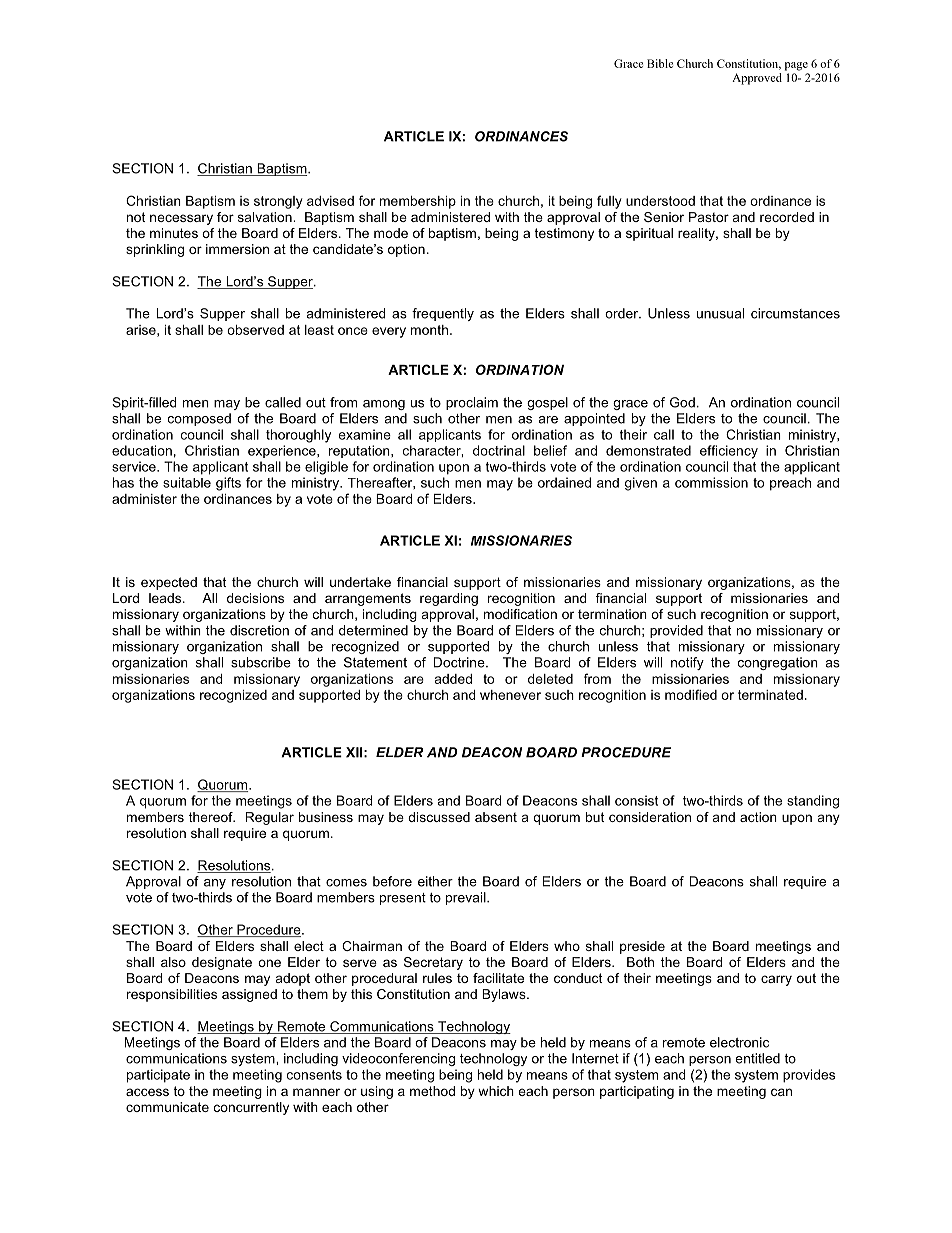 Image resolution: width=952 pixels, height=1233 pixels. What do you see at coordinates (770, 695) in the screenshot?
I see `terminated` at bounding box center [770, 695].
